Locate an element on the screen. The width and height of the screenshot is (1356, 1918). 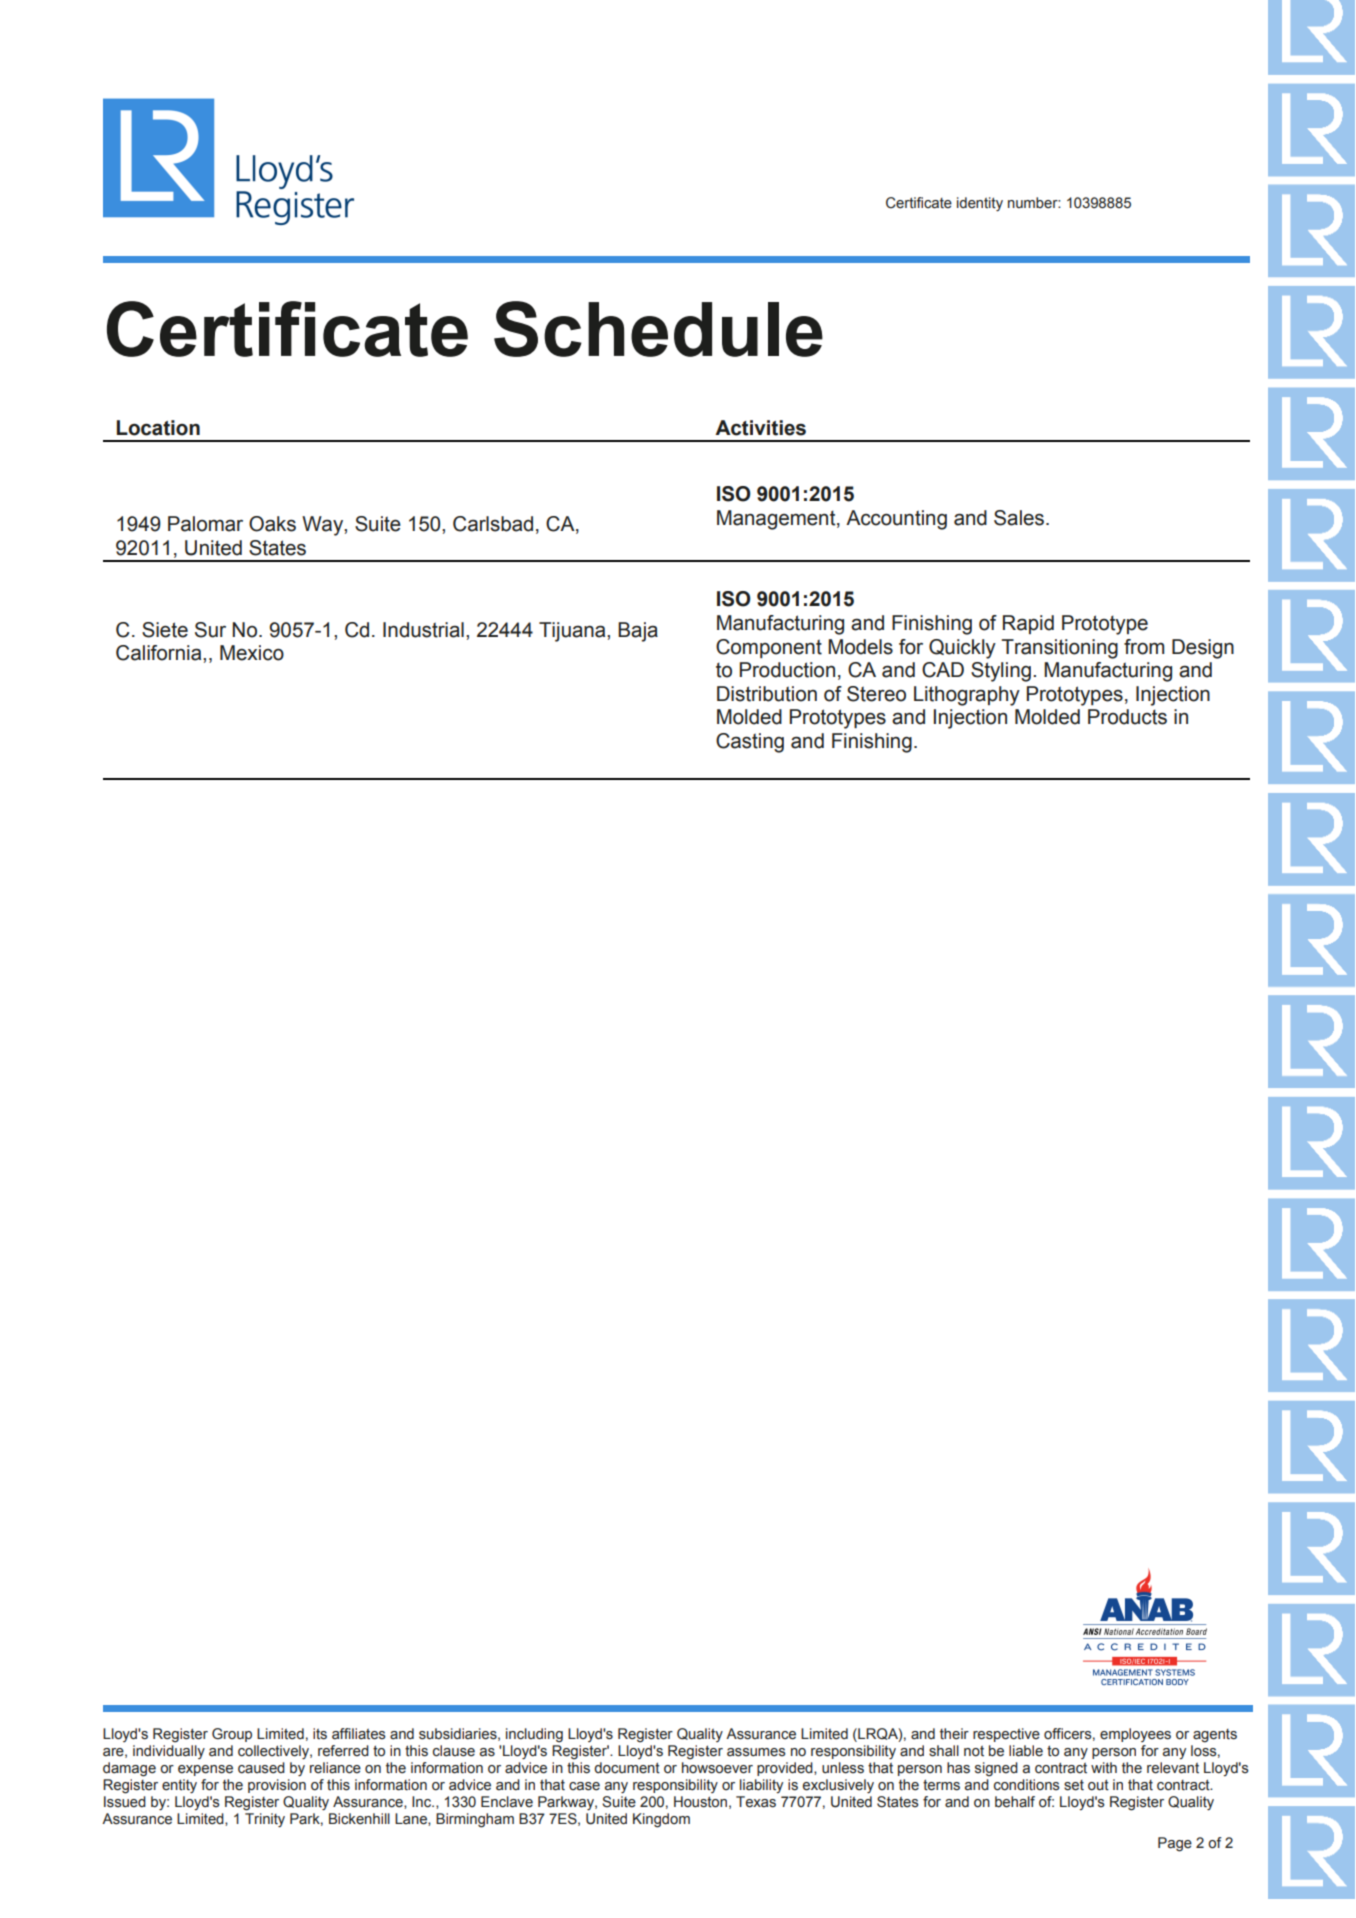
Group is located at coordinates (232, 1735).
